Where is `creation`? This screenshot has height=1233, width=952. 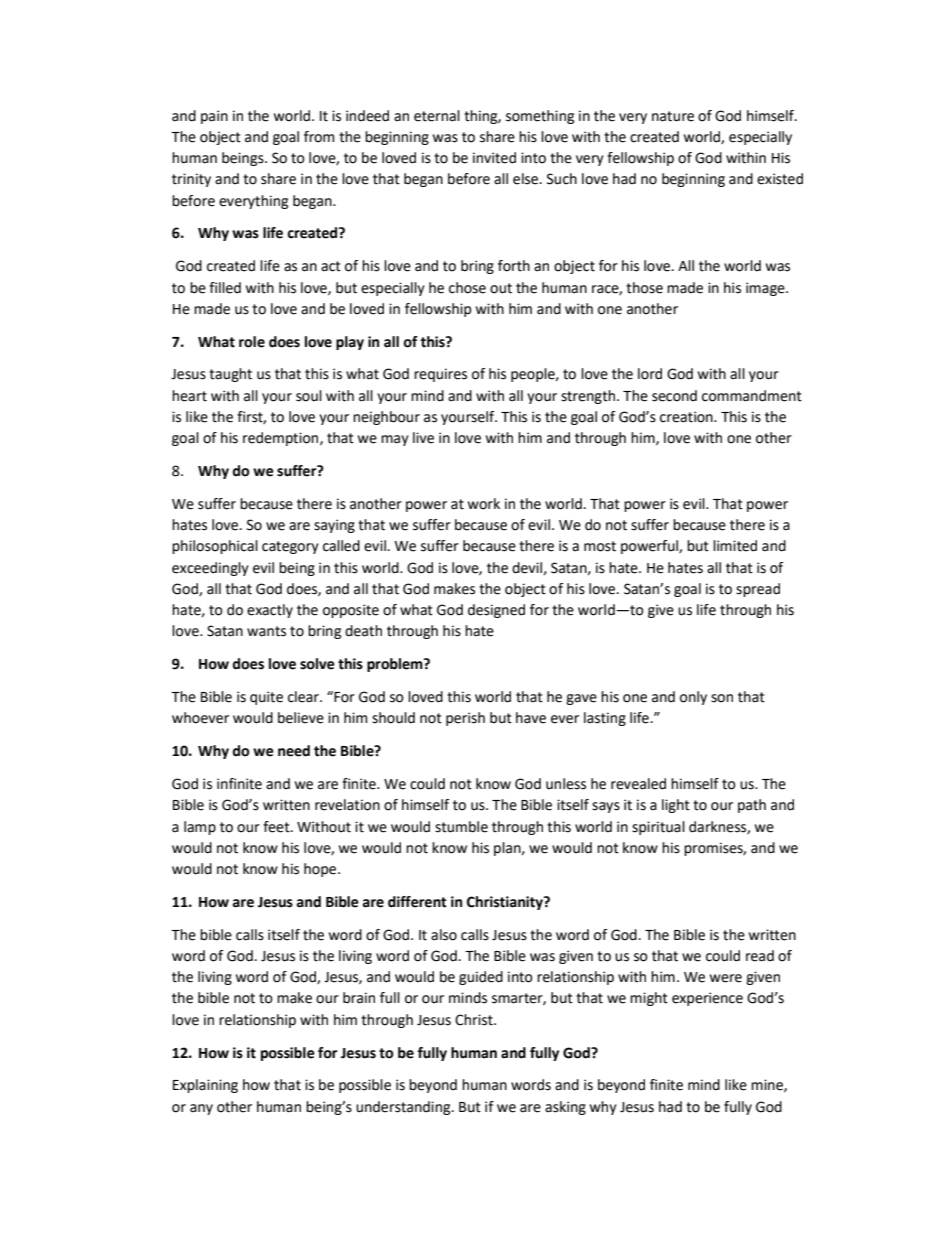 creation is located at coordinates (687, 417).
